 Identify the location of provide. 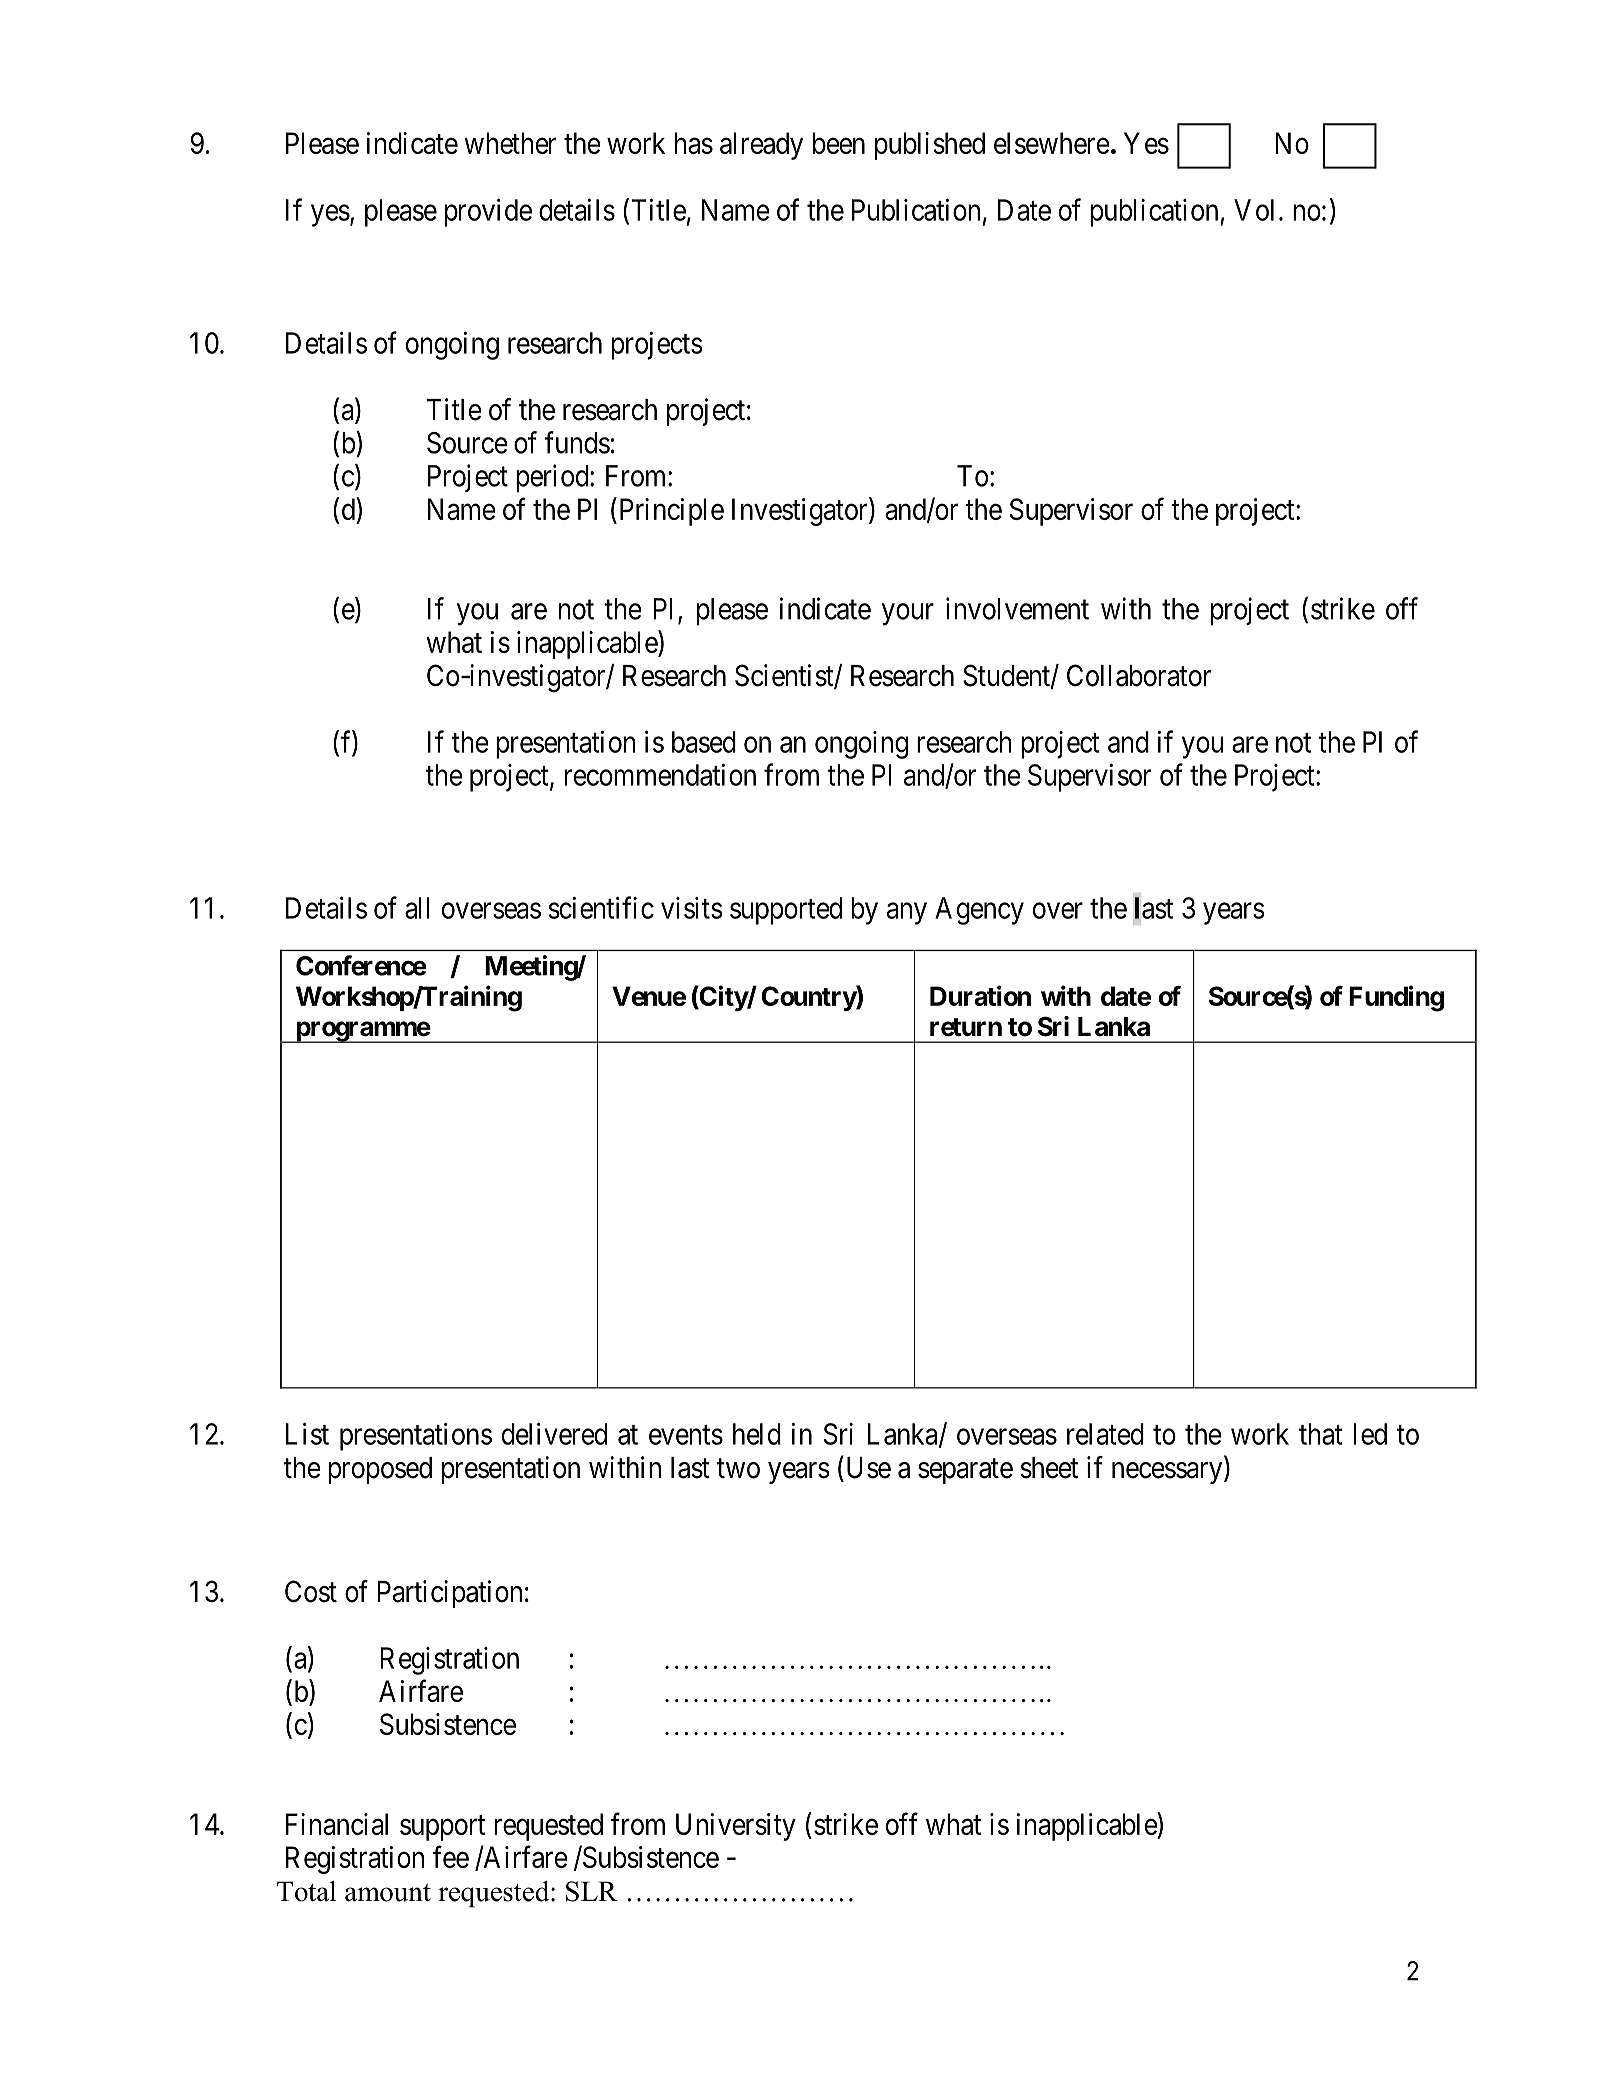
(488, 213).
